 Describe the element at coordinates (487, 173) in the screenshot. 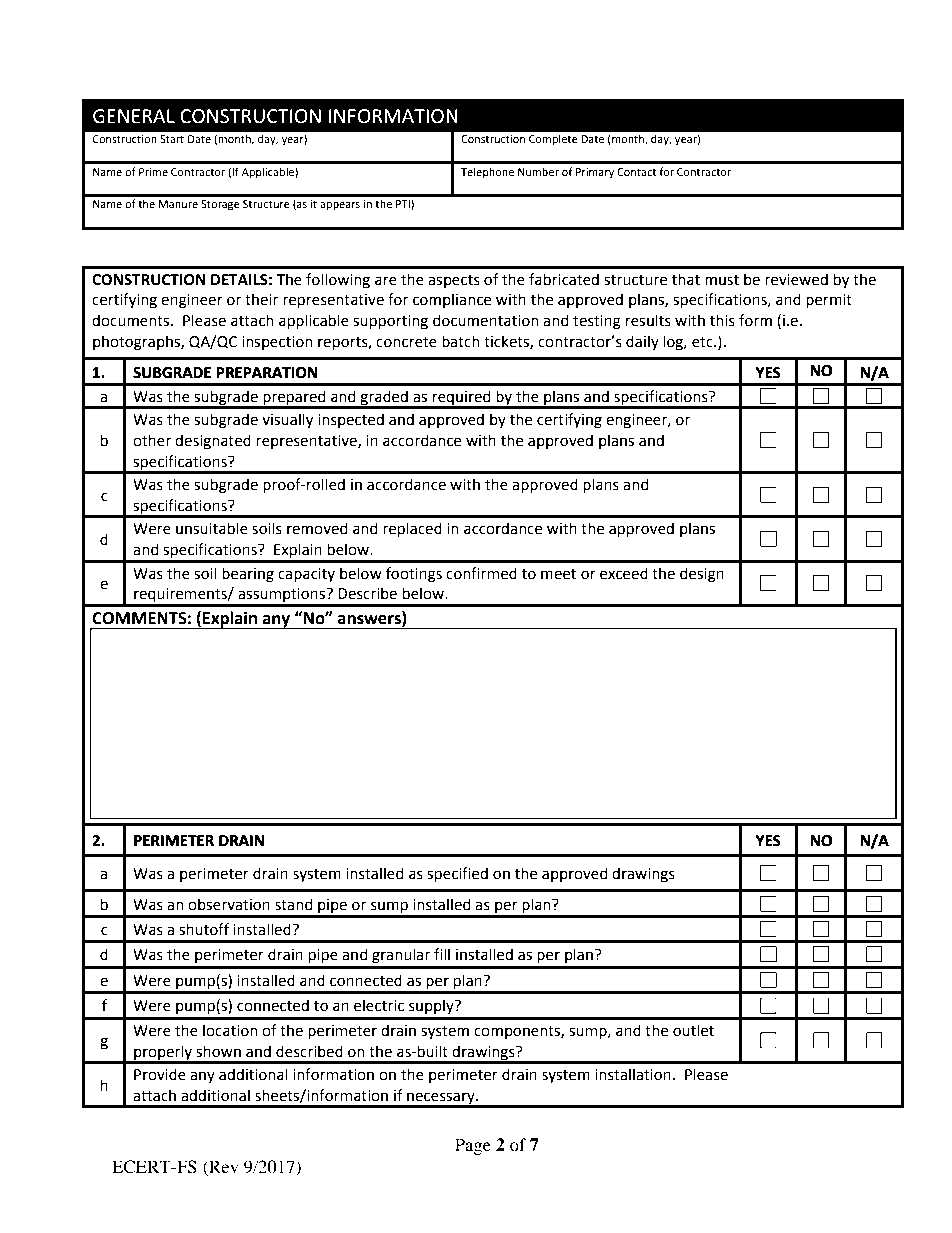

I see `Telephone` at that location.
